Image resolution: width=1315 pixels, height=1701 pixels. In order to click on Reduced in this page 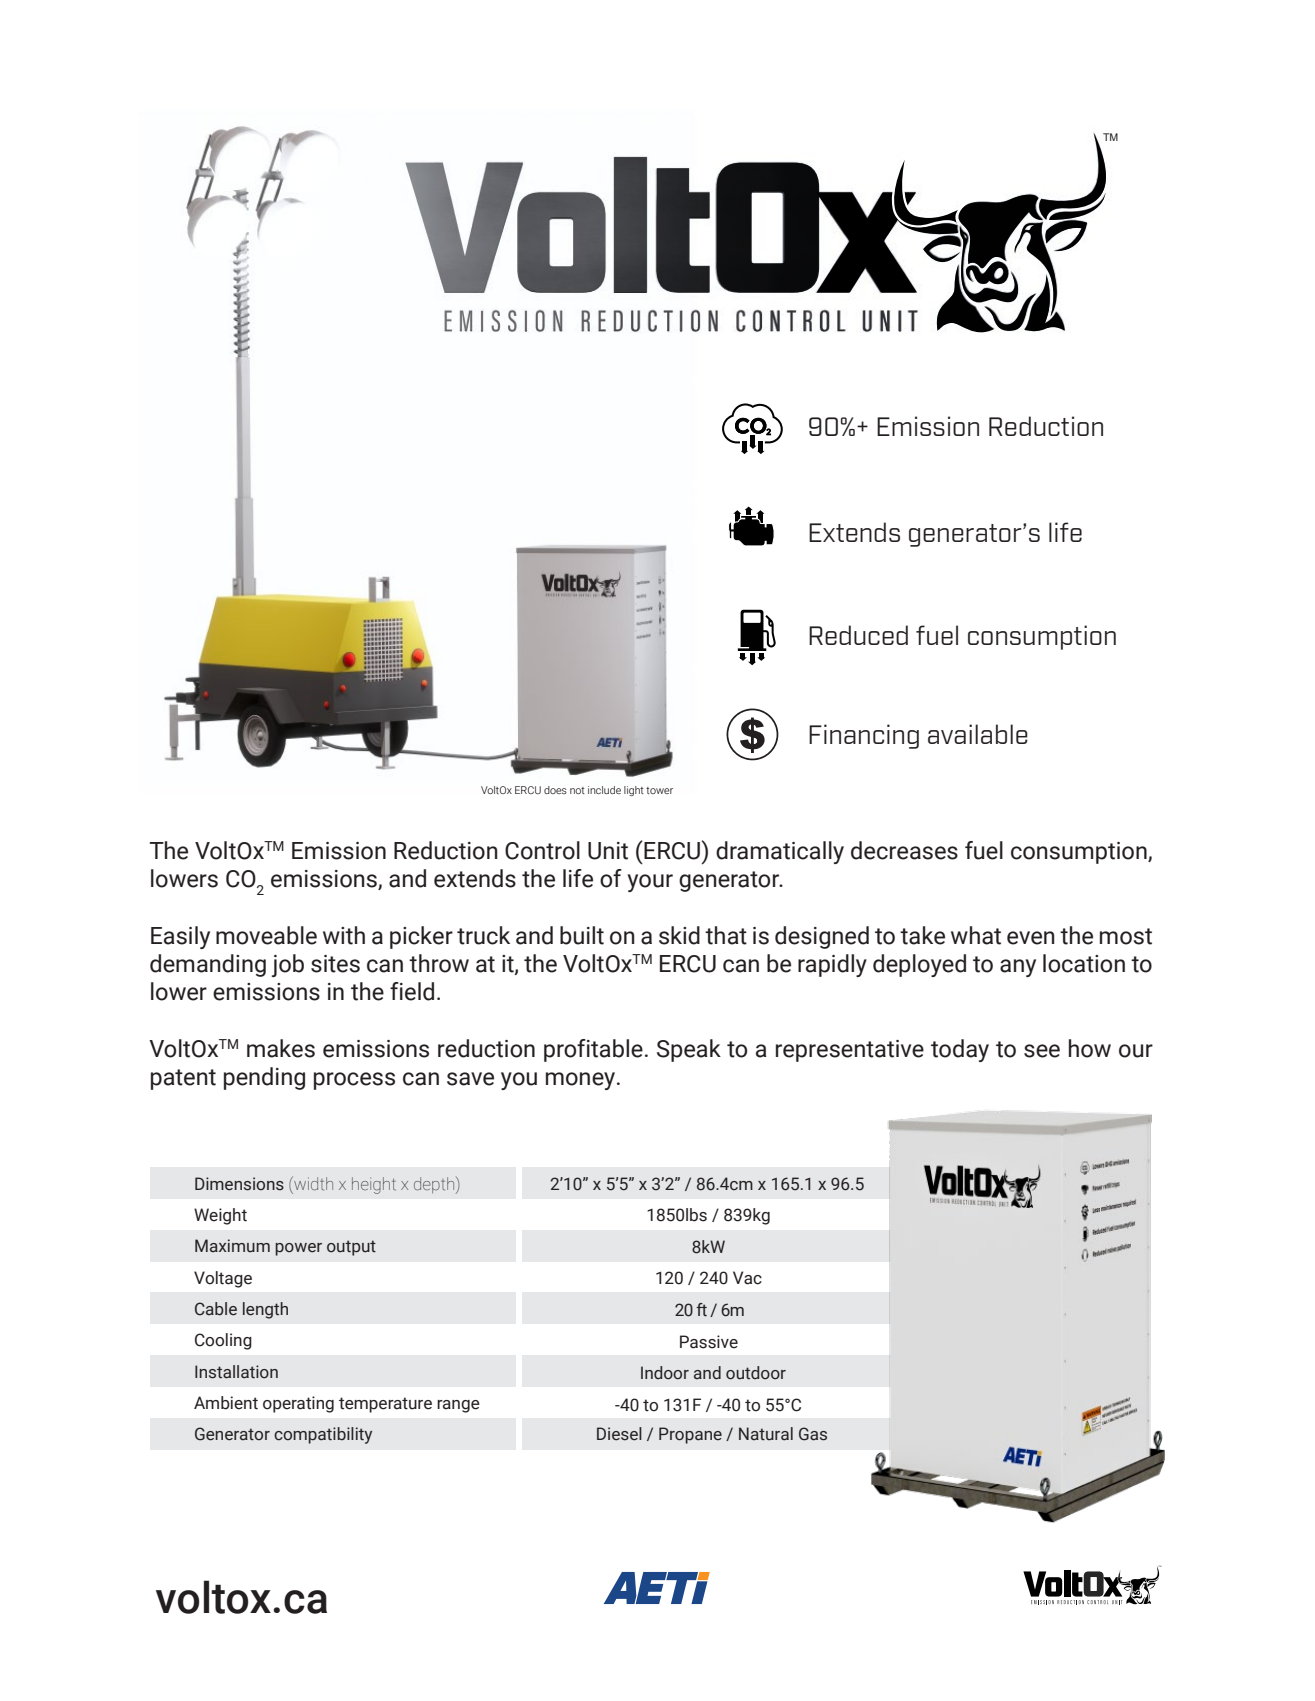, I will do `click(858, 635)`.
